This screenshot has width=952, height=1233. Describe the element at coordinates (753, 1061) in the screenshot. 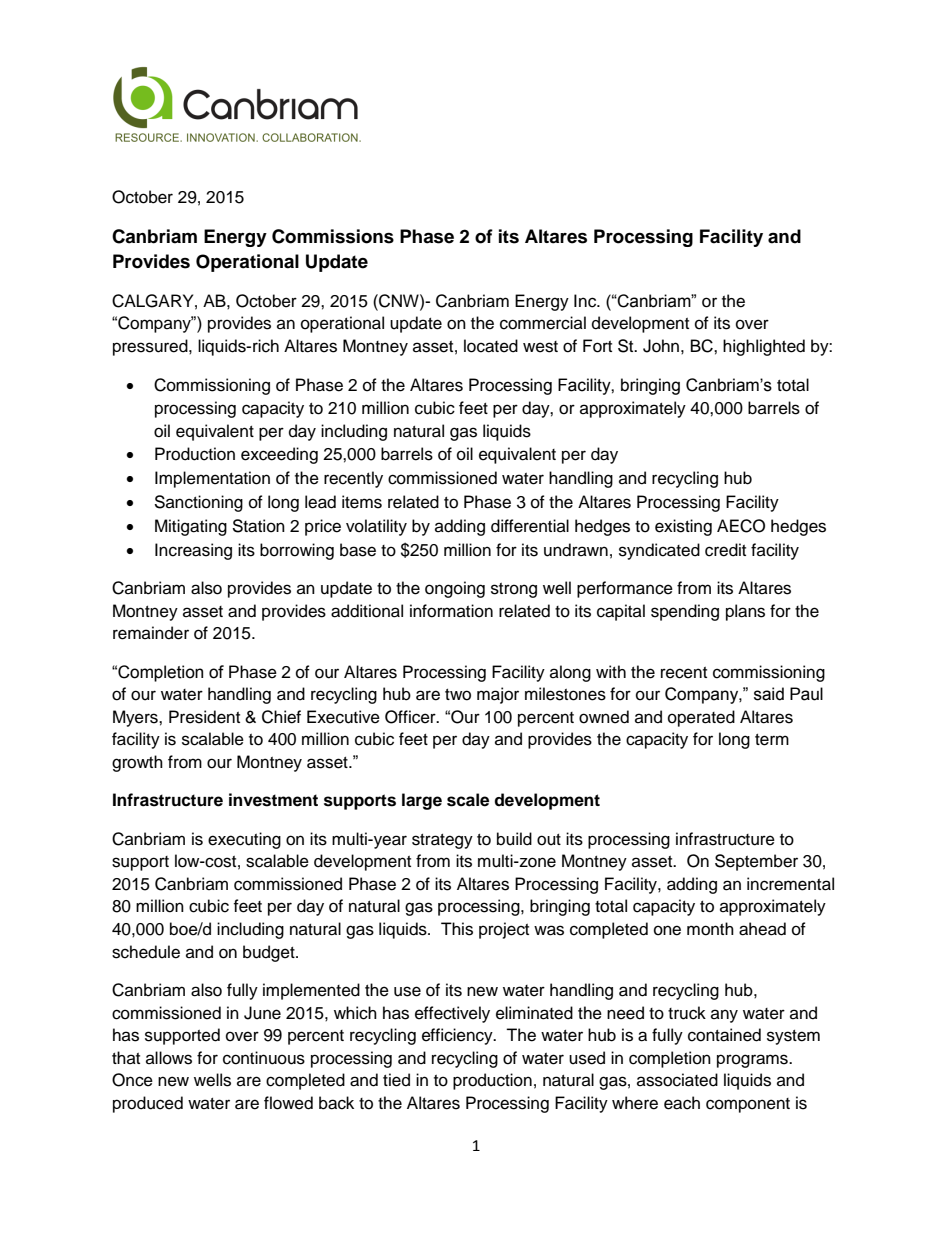

I see `programs` at that location.
